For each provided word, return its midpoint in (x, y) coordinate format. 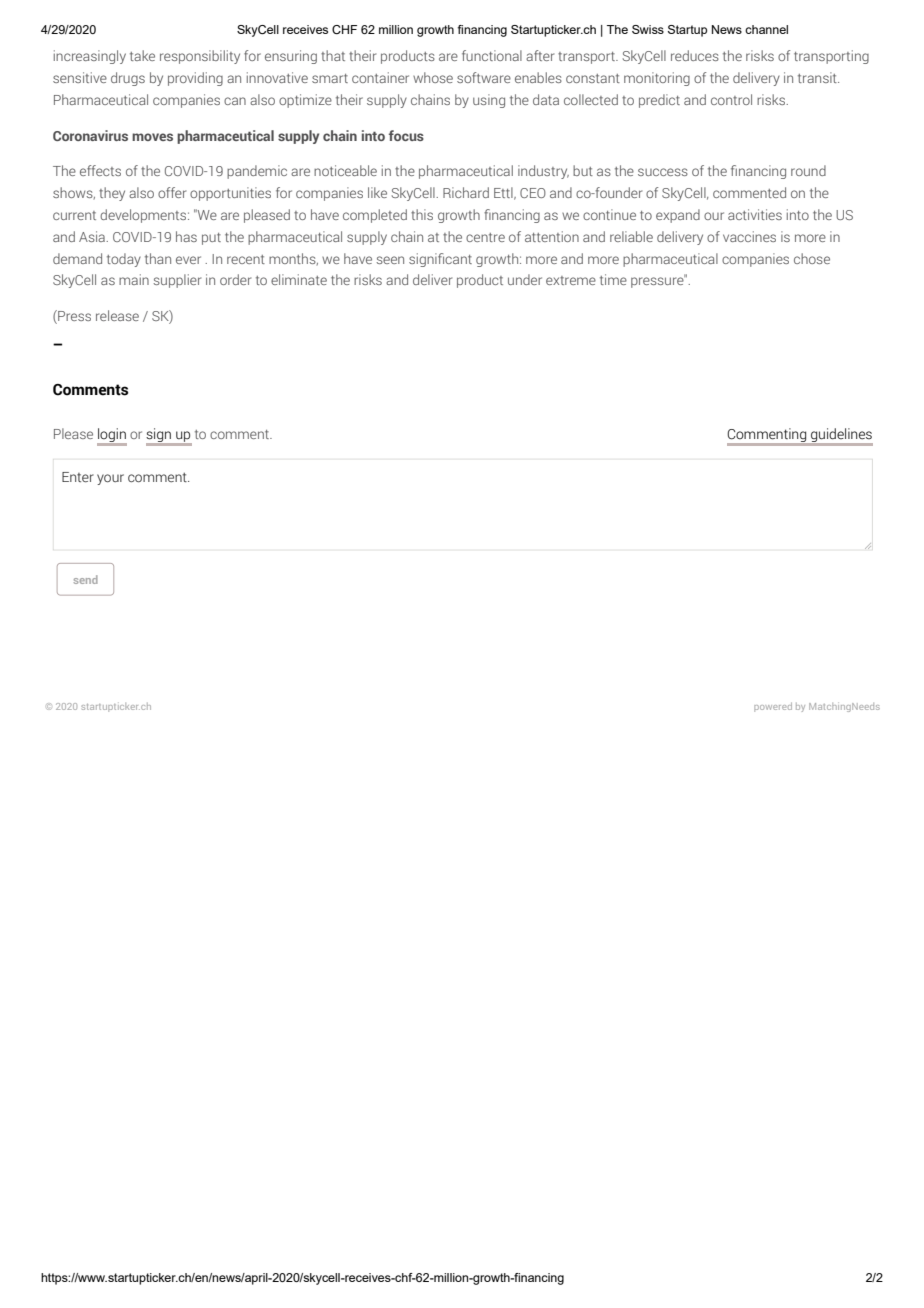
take (142, 55)
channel (766, 29)
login (112, 436)
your (110, 479)
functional (492, 55)
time (613, 279)
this (422, 214)
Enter (78, 477)
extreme (571, 280)
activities (755, 214)
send (86, 579)
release (117, 315)
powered (773, 707)
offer (172, 192)
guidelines (841, 436)
